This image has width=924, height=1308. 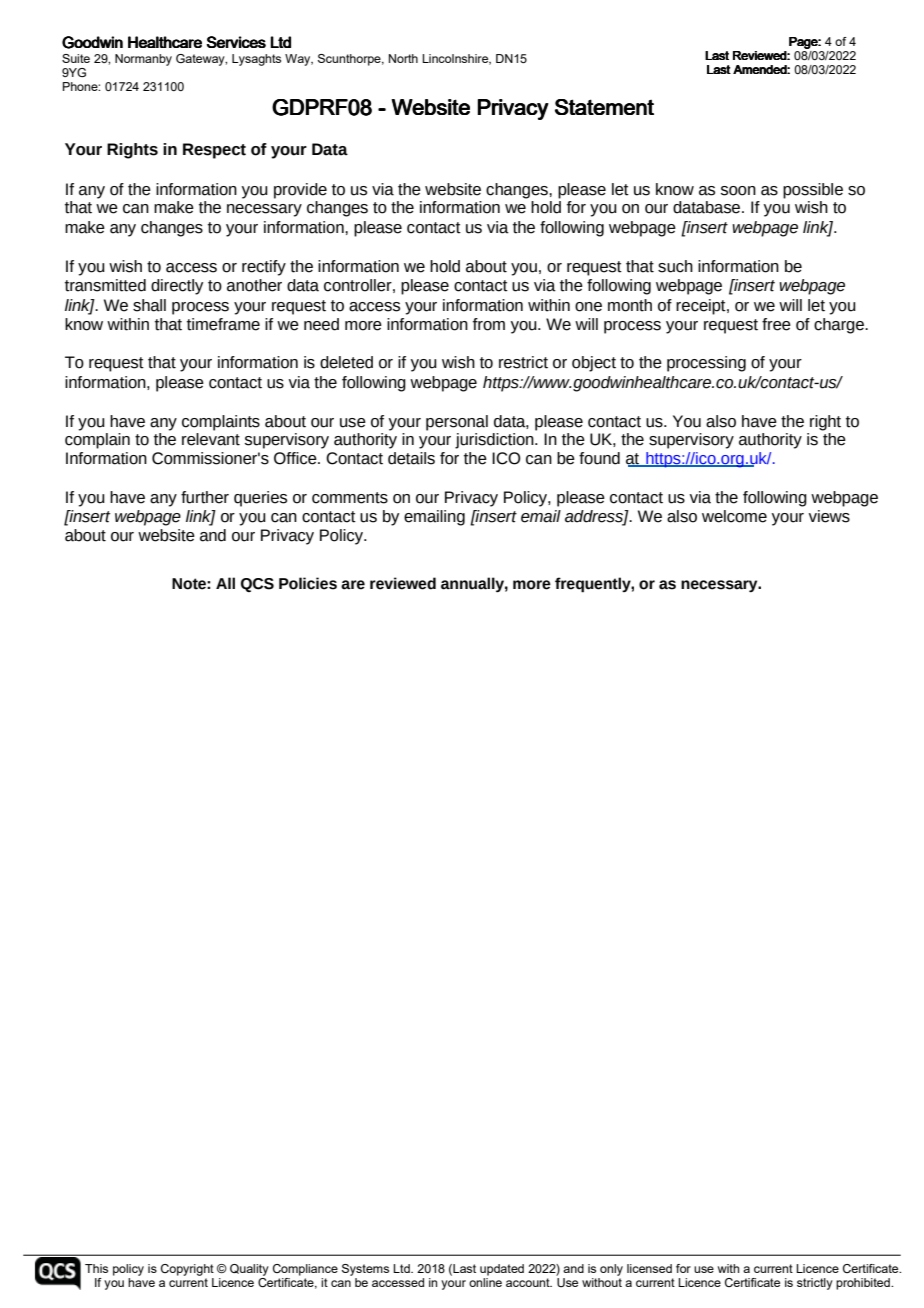 What do you see at coordinates (734, 516) in the image?
I see `welcome` at bounding box center [734, 516].
